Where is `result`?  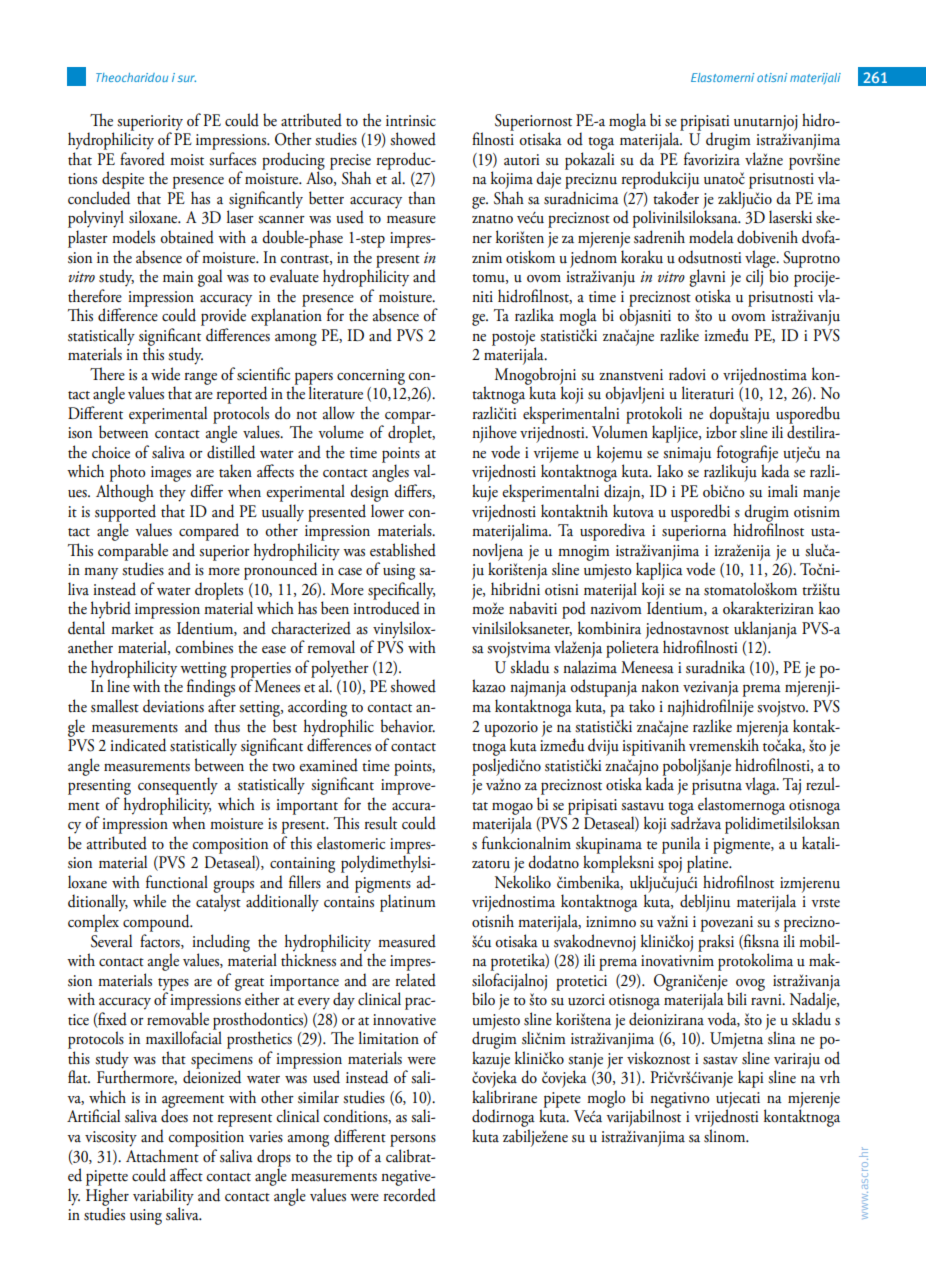
result is located at coordinates (380, 823).
